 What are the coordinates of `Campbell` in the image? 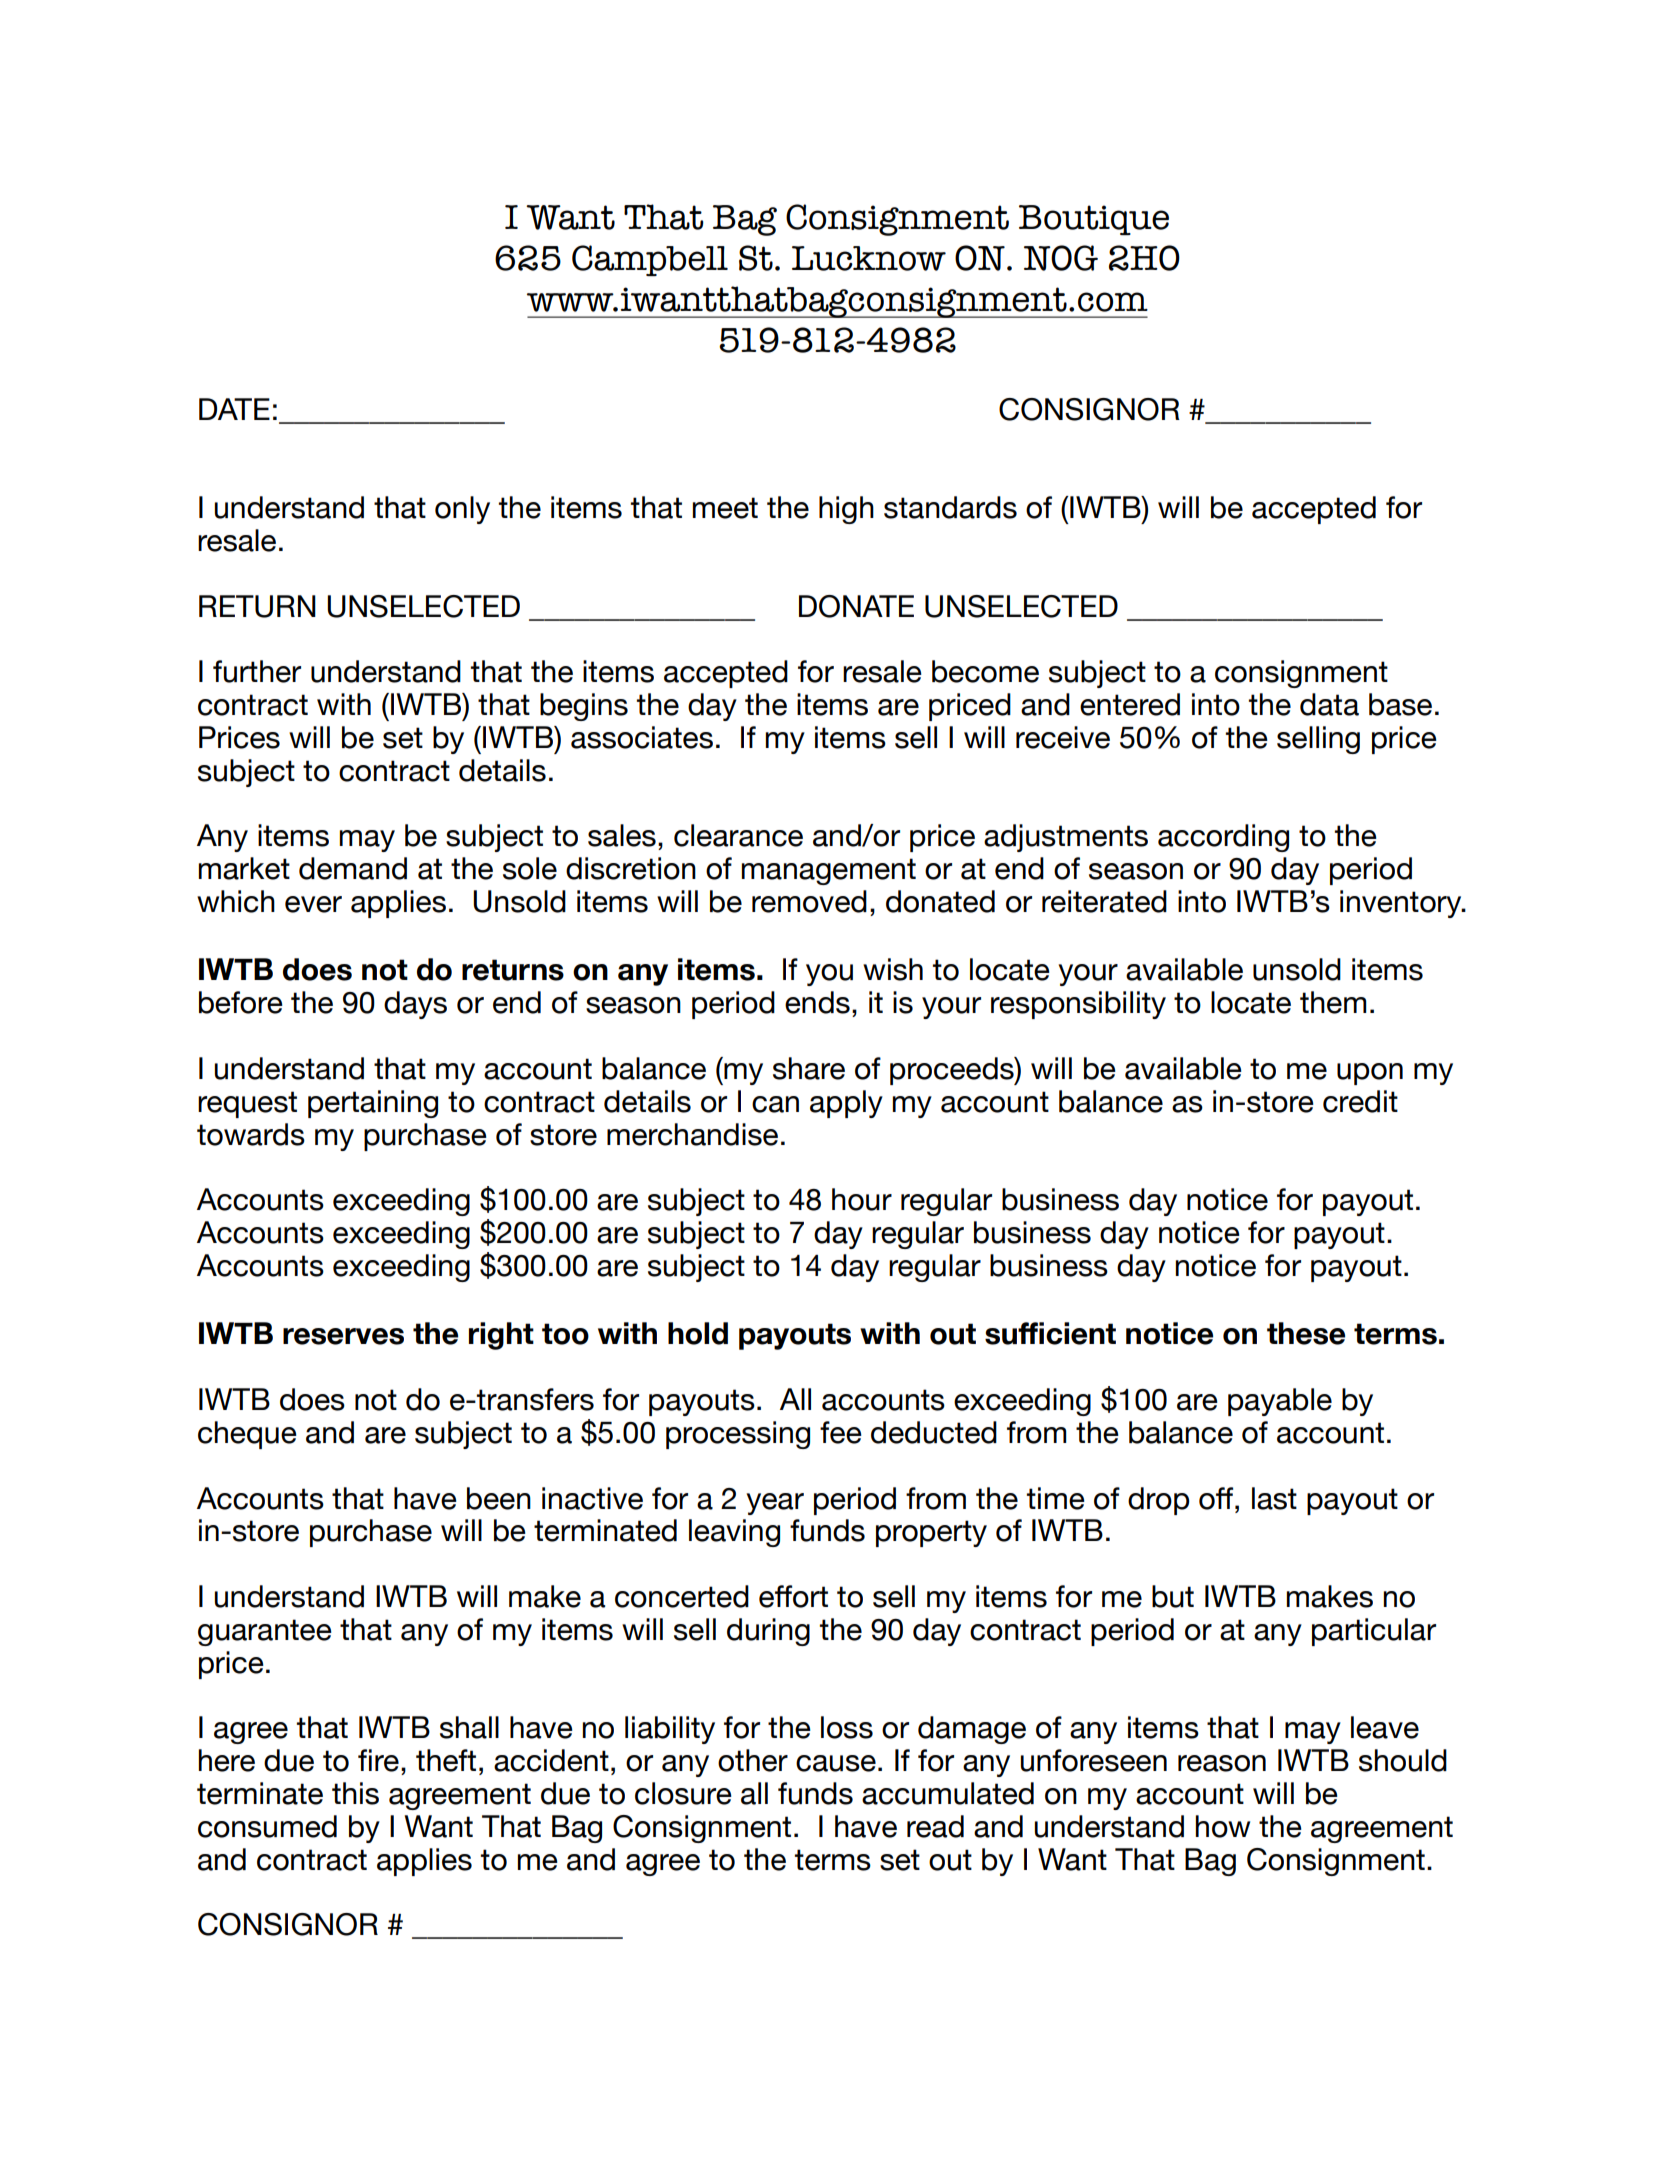 It's located at (650, 260).
